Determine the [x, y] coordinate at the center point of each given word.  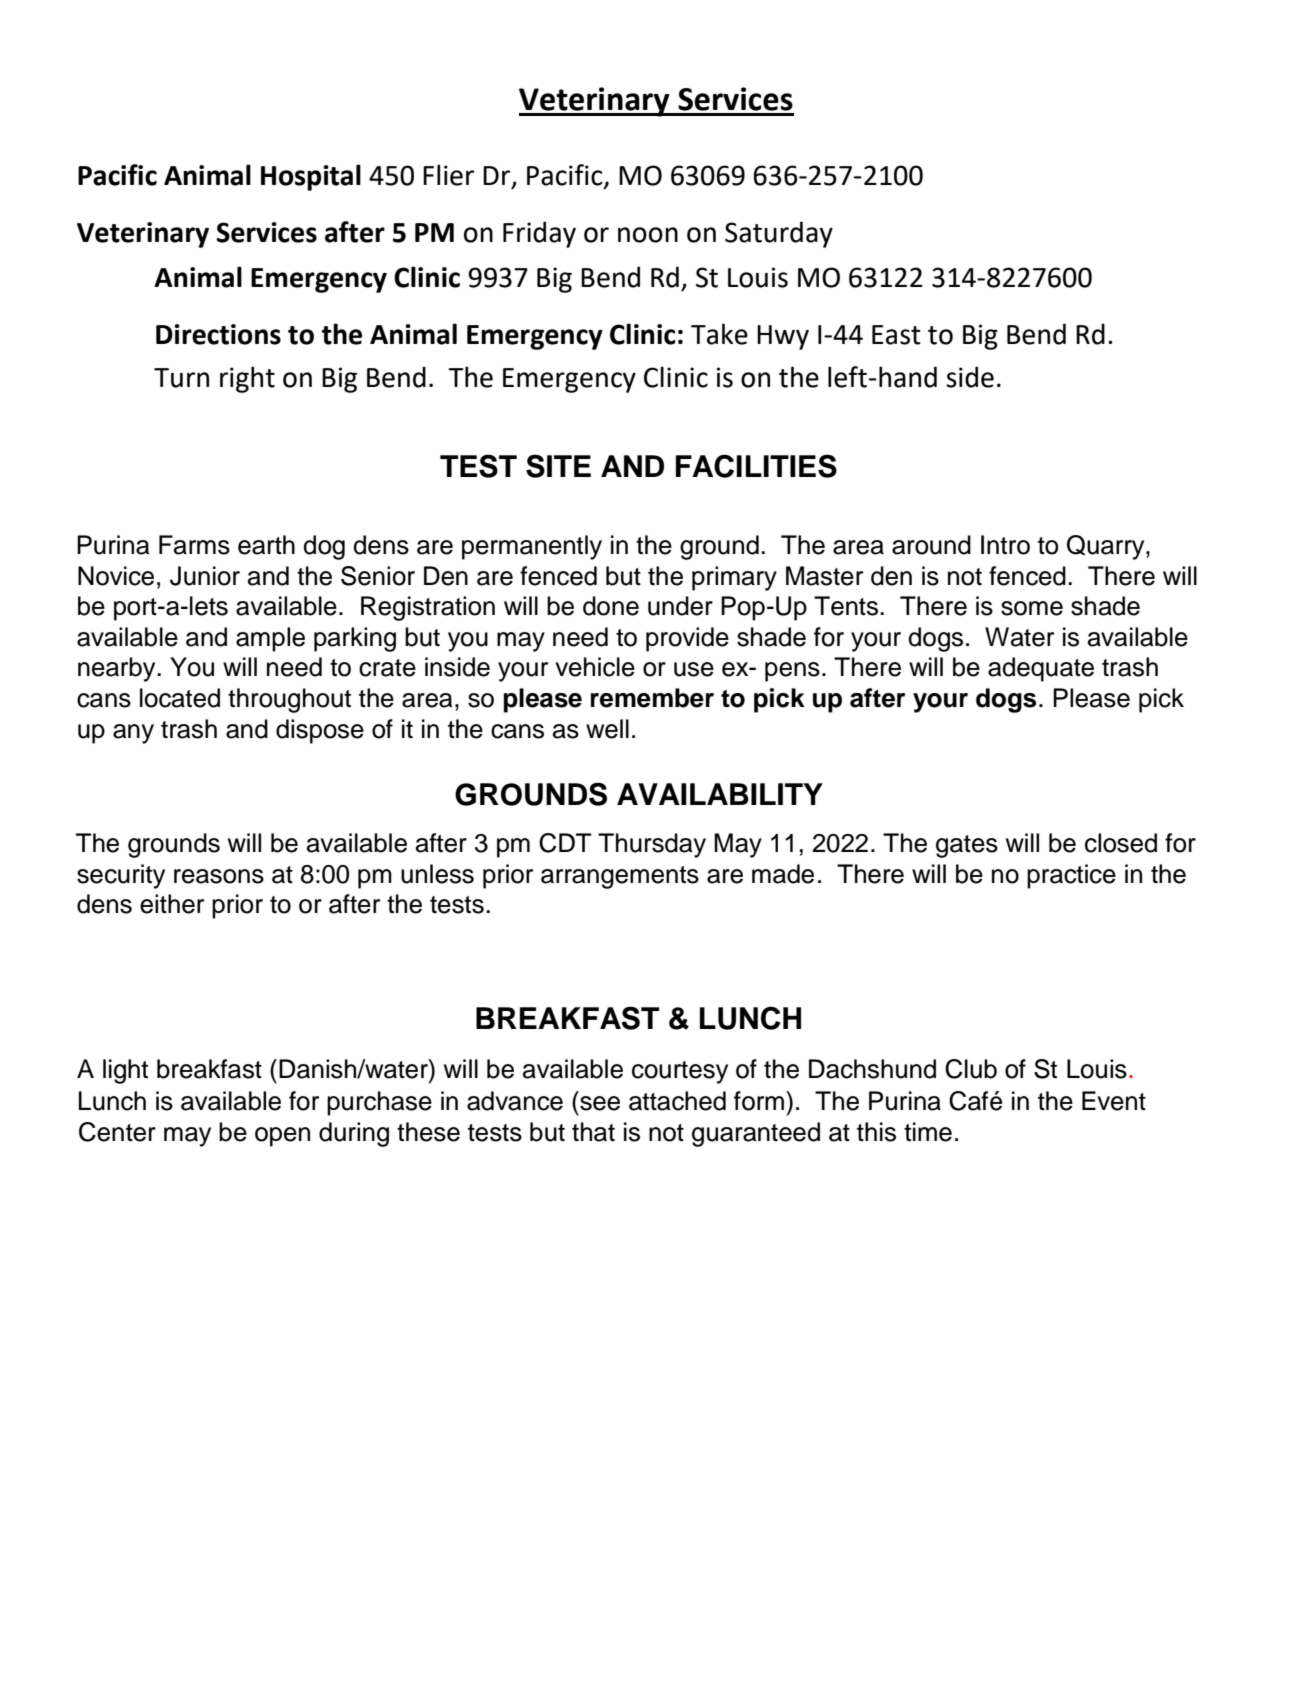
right [247, 379]
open [282, 1137]
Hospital [311, 177]
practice [1071, 876]
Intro [1005, 545]
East [896, 335]
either [172, 904]
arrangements [620, 877]
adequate [1041, 669]
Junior [205, 576]
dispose [320, 731]
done [611, 606]
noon [648, 235]
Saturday [779, 234]
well [607, 729]
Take [719, 334]
